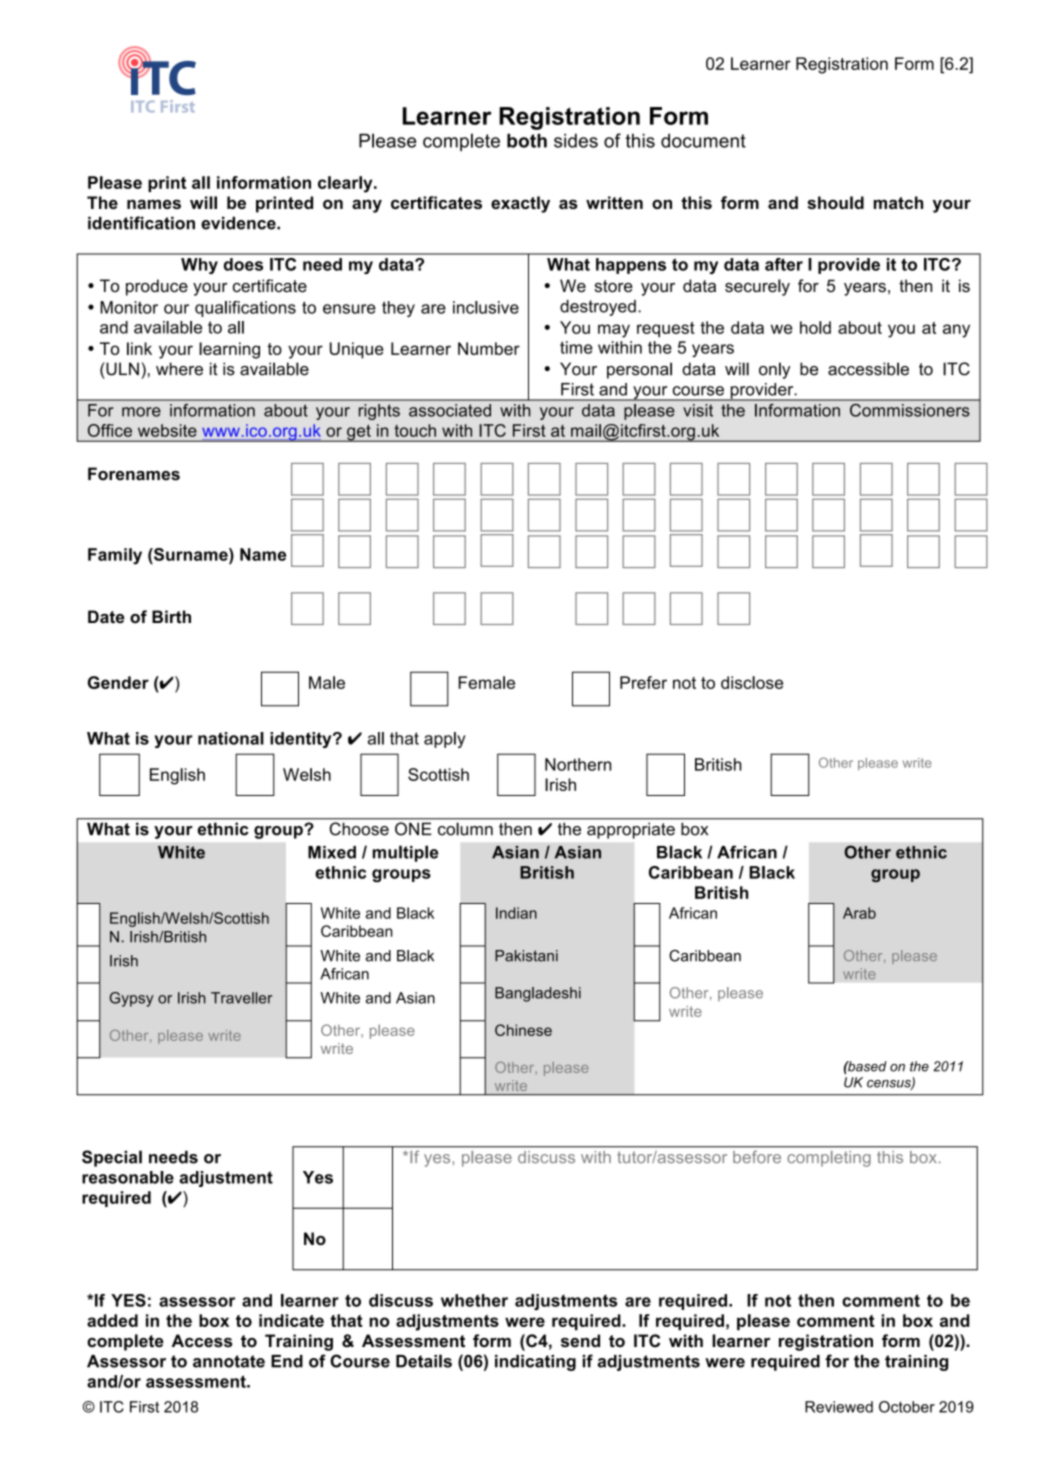 The width and height of the screenshot is (1045, 1479). What do you see at coordinates (578, 764) in the screenshot?
I see `Northern` at bounding box center [578, 764].
